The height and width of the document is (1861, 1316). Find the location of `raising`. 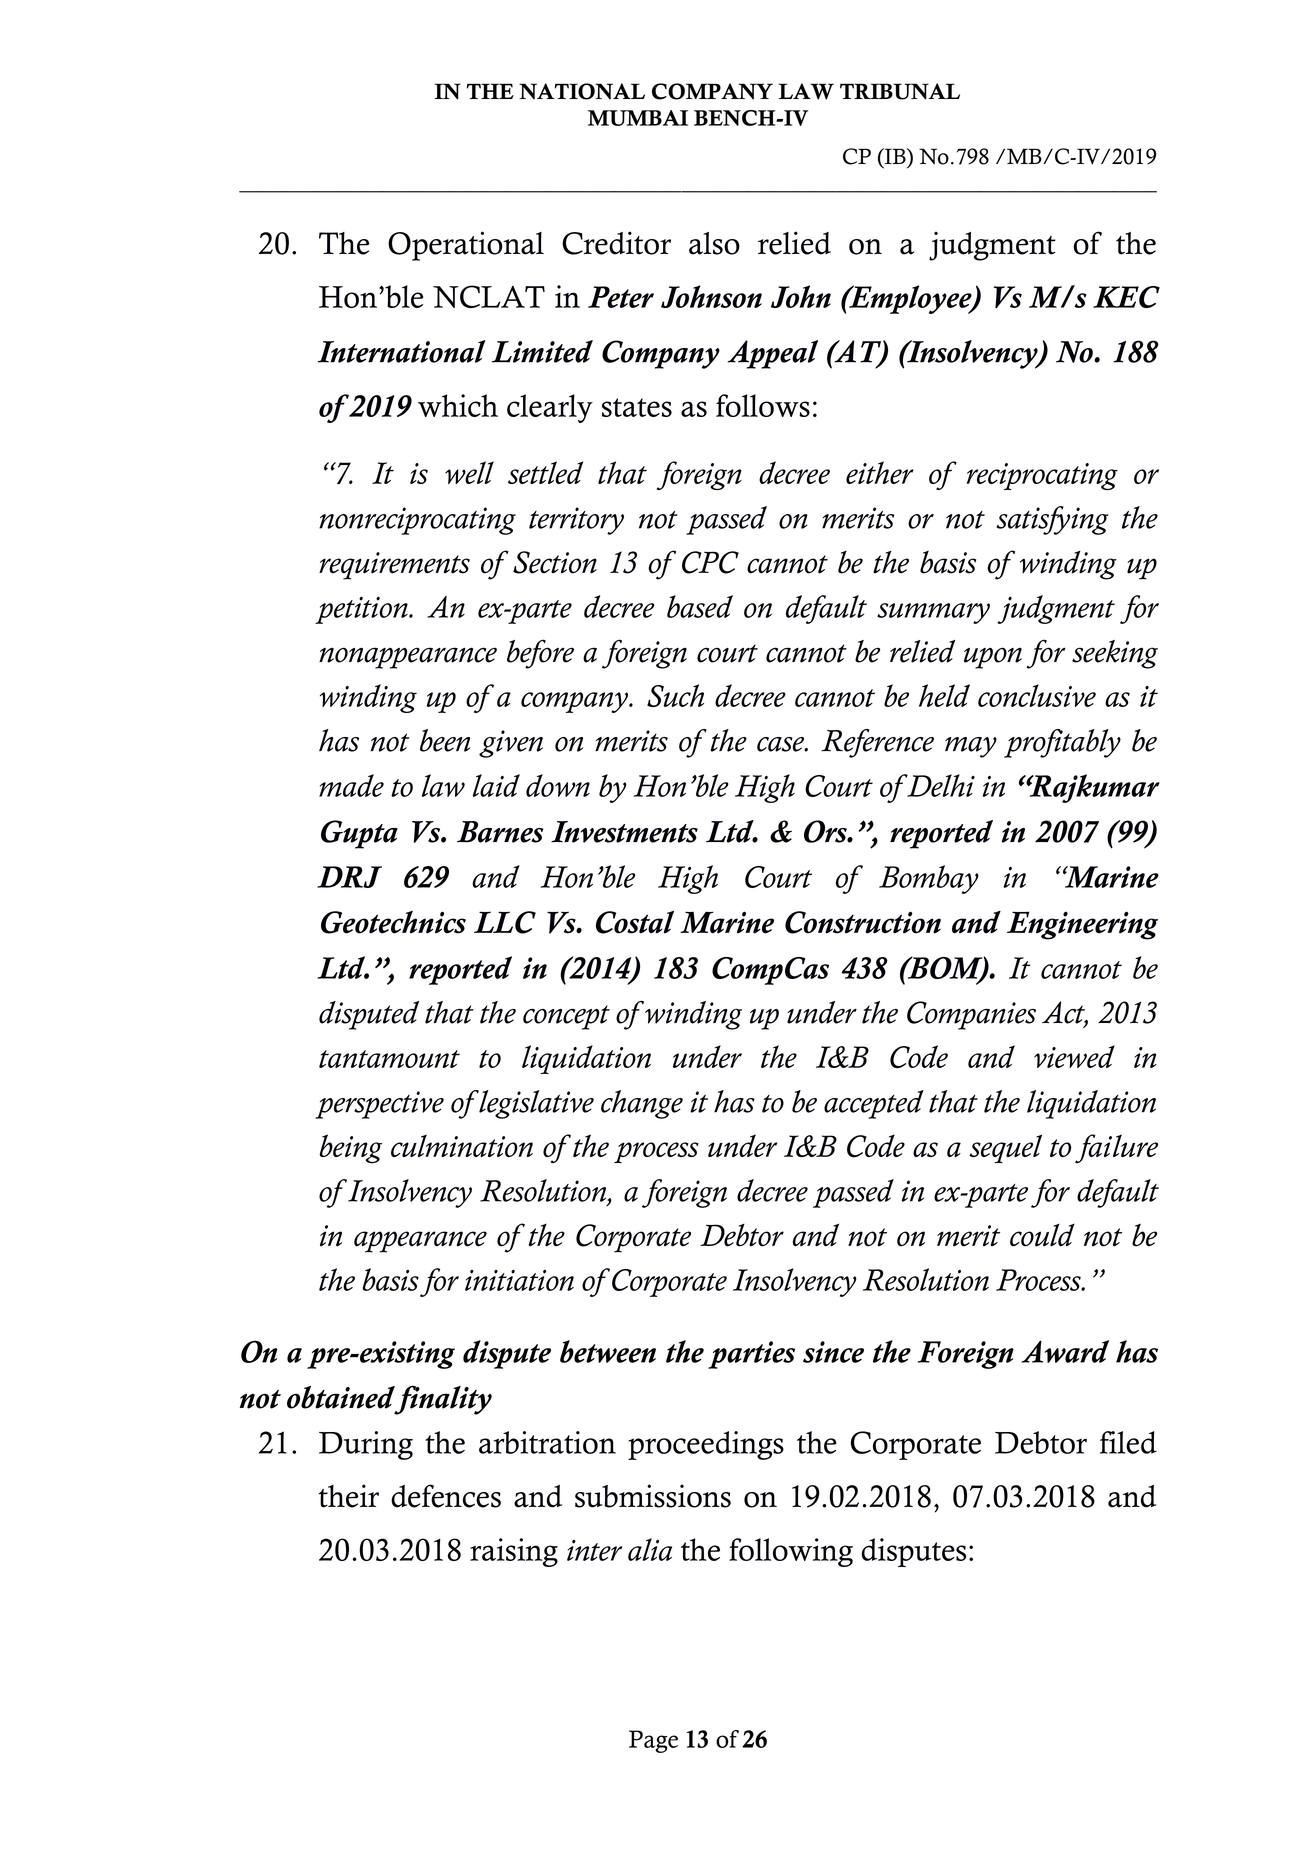

raising is located at coordinates (514, 1552).
